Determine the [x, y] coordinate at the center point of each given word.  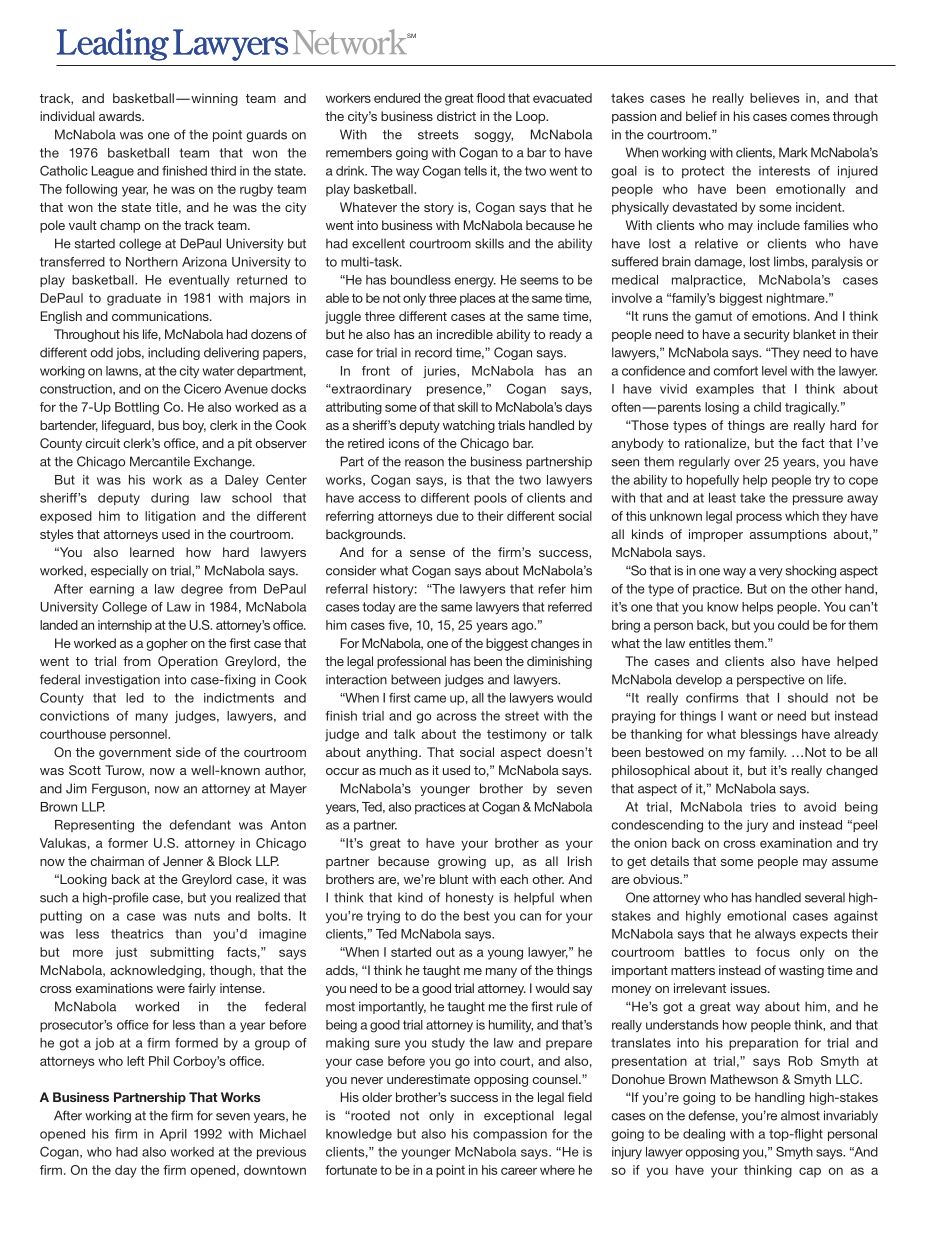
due [447, 516]
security [767, 335]
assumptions [788, 535]
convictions [74, 716]
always [775, 935]
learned [152, 552]
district [456, 116]
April [173, 1135]
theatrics [137, 934]
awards [121, 116]
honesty [470, 898]
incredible [465, 334]
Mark [793, 152]
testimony [517, 735]
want [742, 716]
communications [161, 316]
